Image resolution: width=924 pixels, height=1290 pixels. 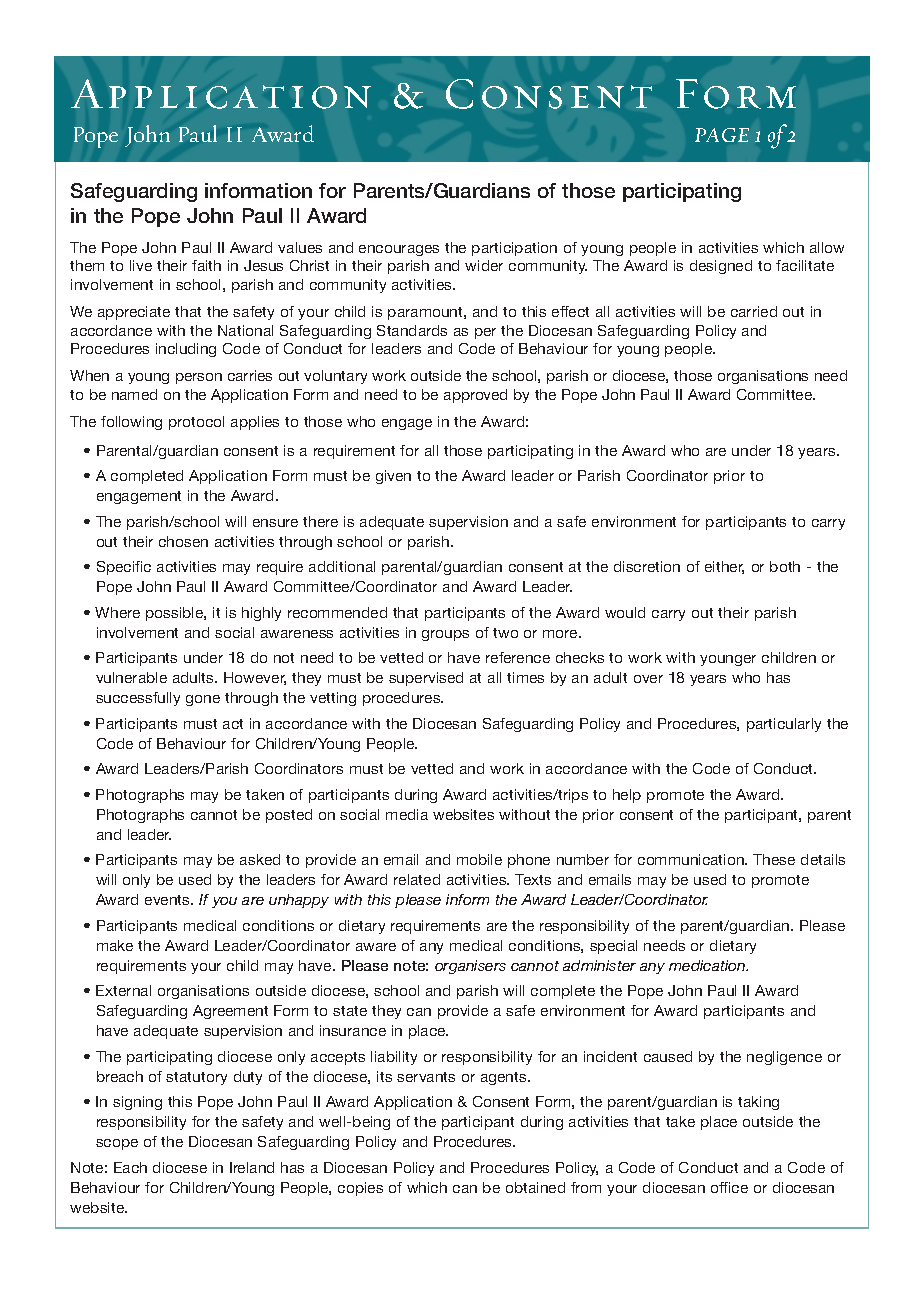 What do you see at coordinates (722, 135) in the page?
I see `PAGE` at bounding box center [722, 135].
